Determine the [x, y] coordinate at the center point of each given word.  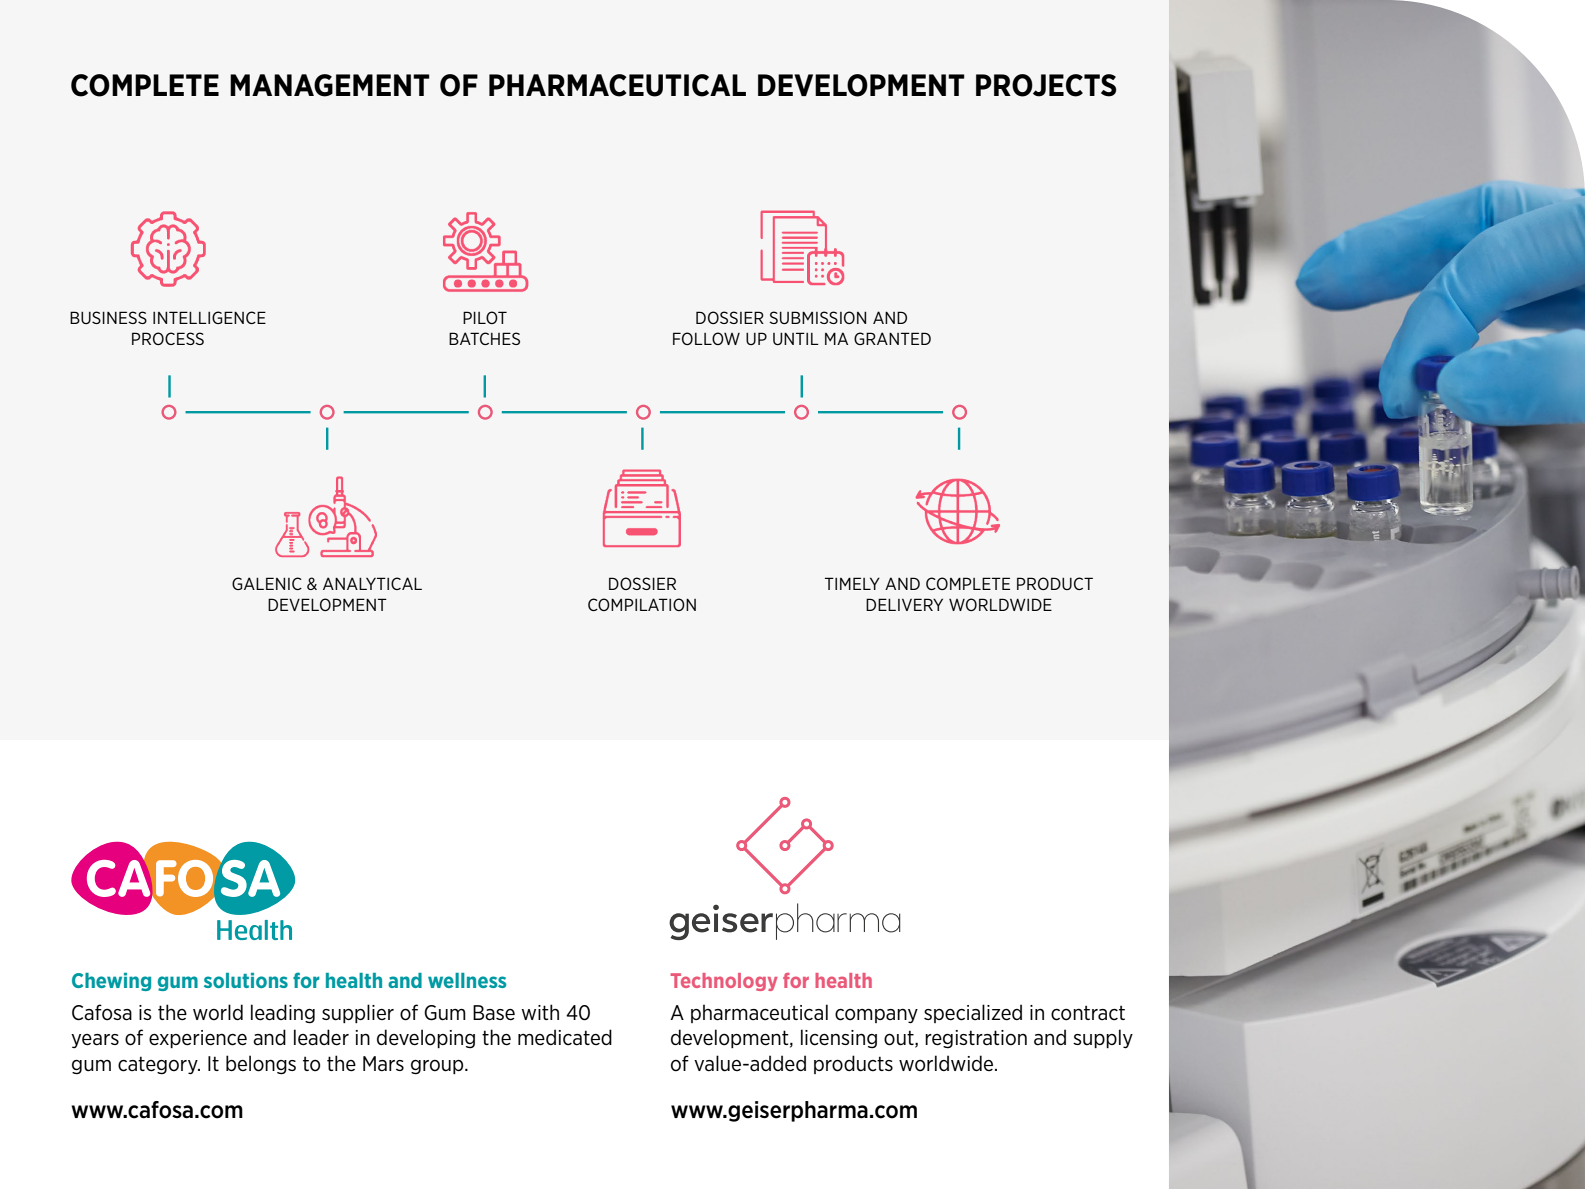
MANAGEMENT [330, 85]
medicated [565, 1037]
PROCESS [168, 338]
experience [198, 1039]
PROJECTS [1046, 85]
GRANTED [892, 338]
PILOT [485, 317]
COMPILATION [642, 604]
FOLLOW [706, 338]
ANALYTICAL [372, 583]
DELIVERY [904, 604]
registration [976, 1039]
